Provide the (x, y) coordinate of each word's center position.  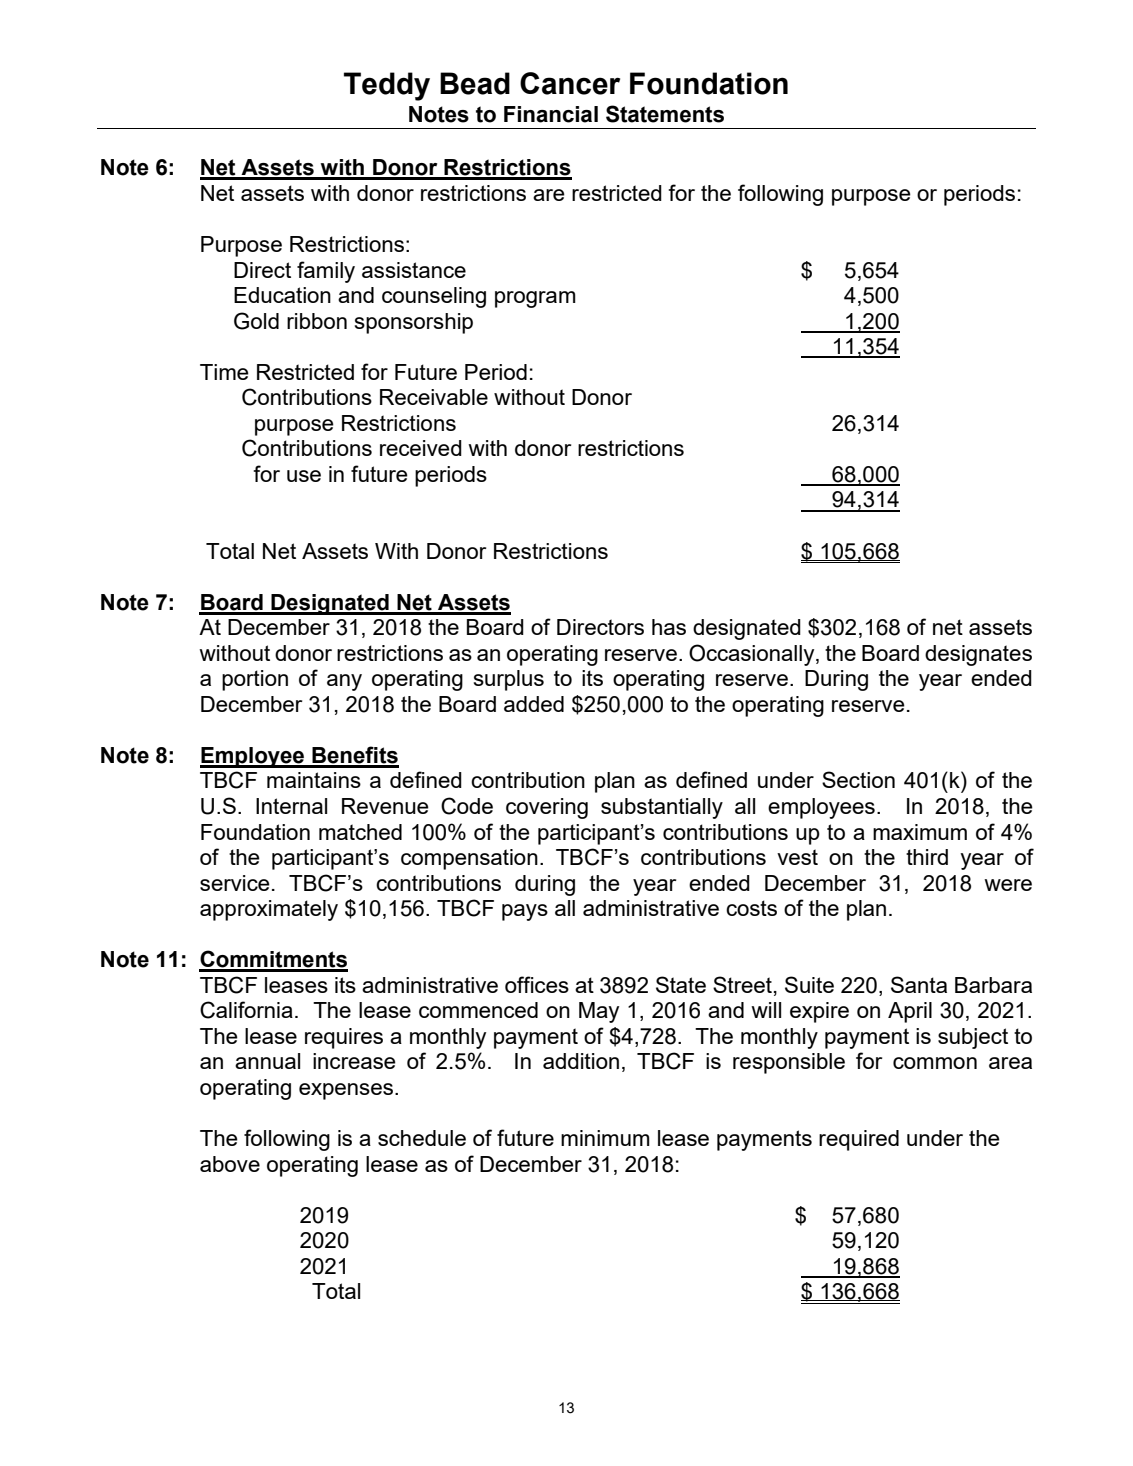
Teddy (387, 86)
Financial (551, 114)
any (344, 682)
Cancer (570, 83)
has (669, 627)
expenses (347, 1091)
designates (978, 655)
